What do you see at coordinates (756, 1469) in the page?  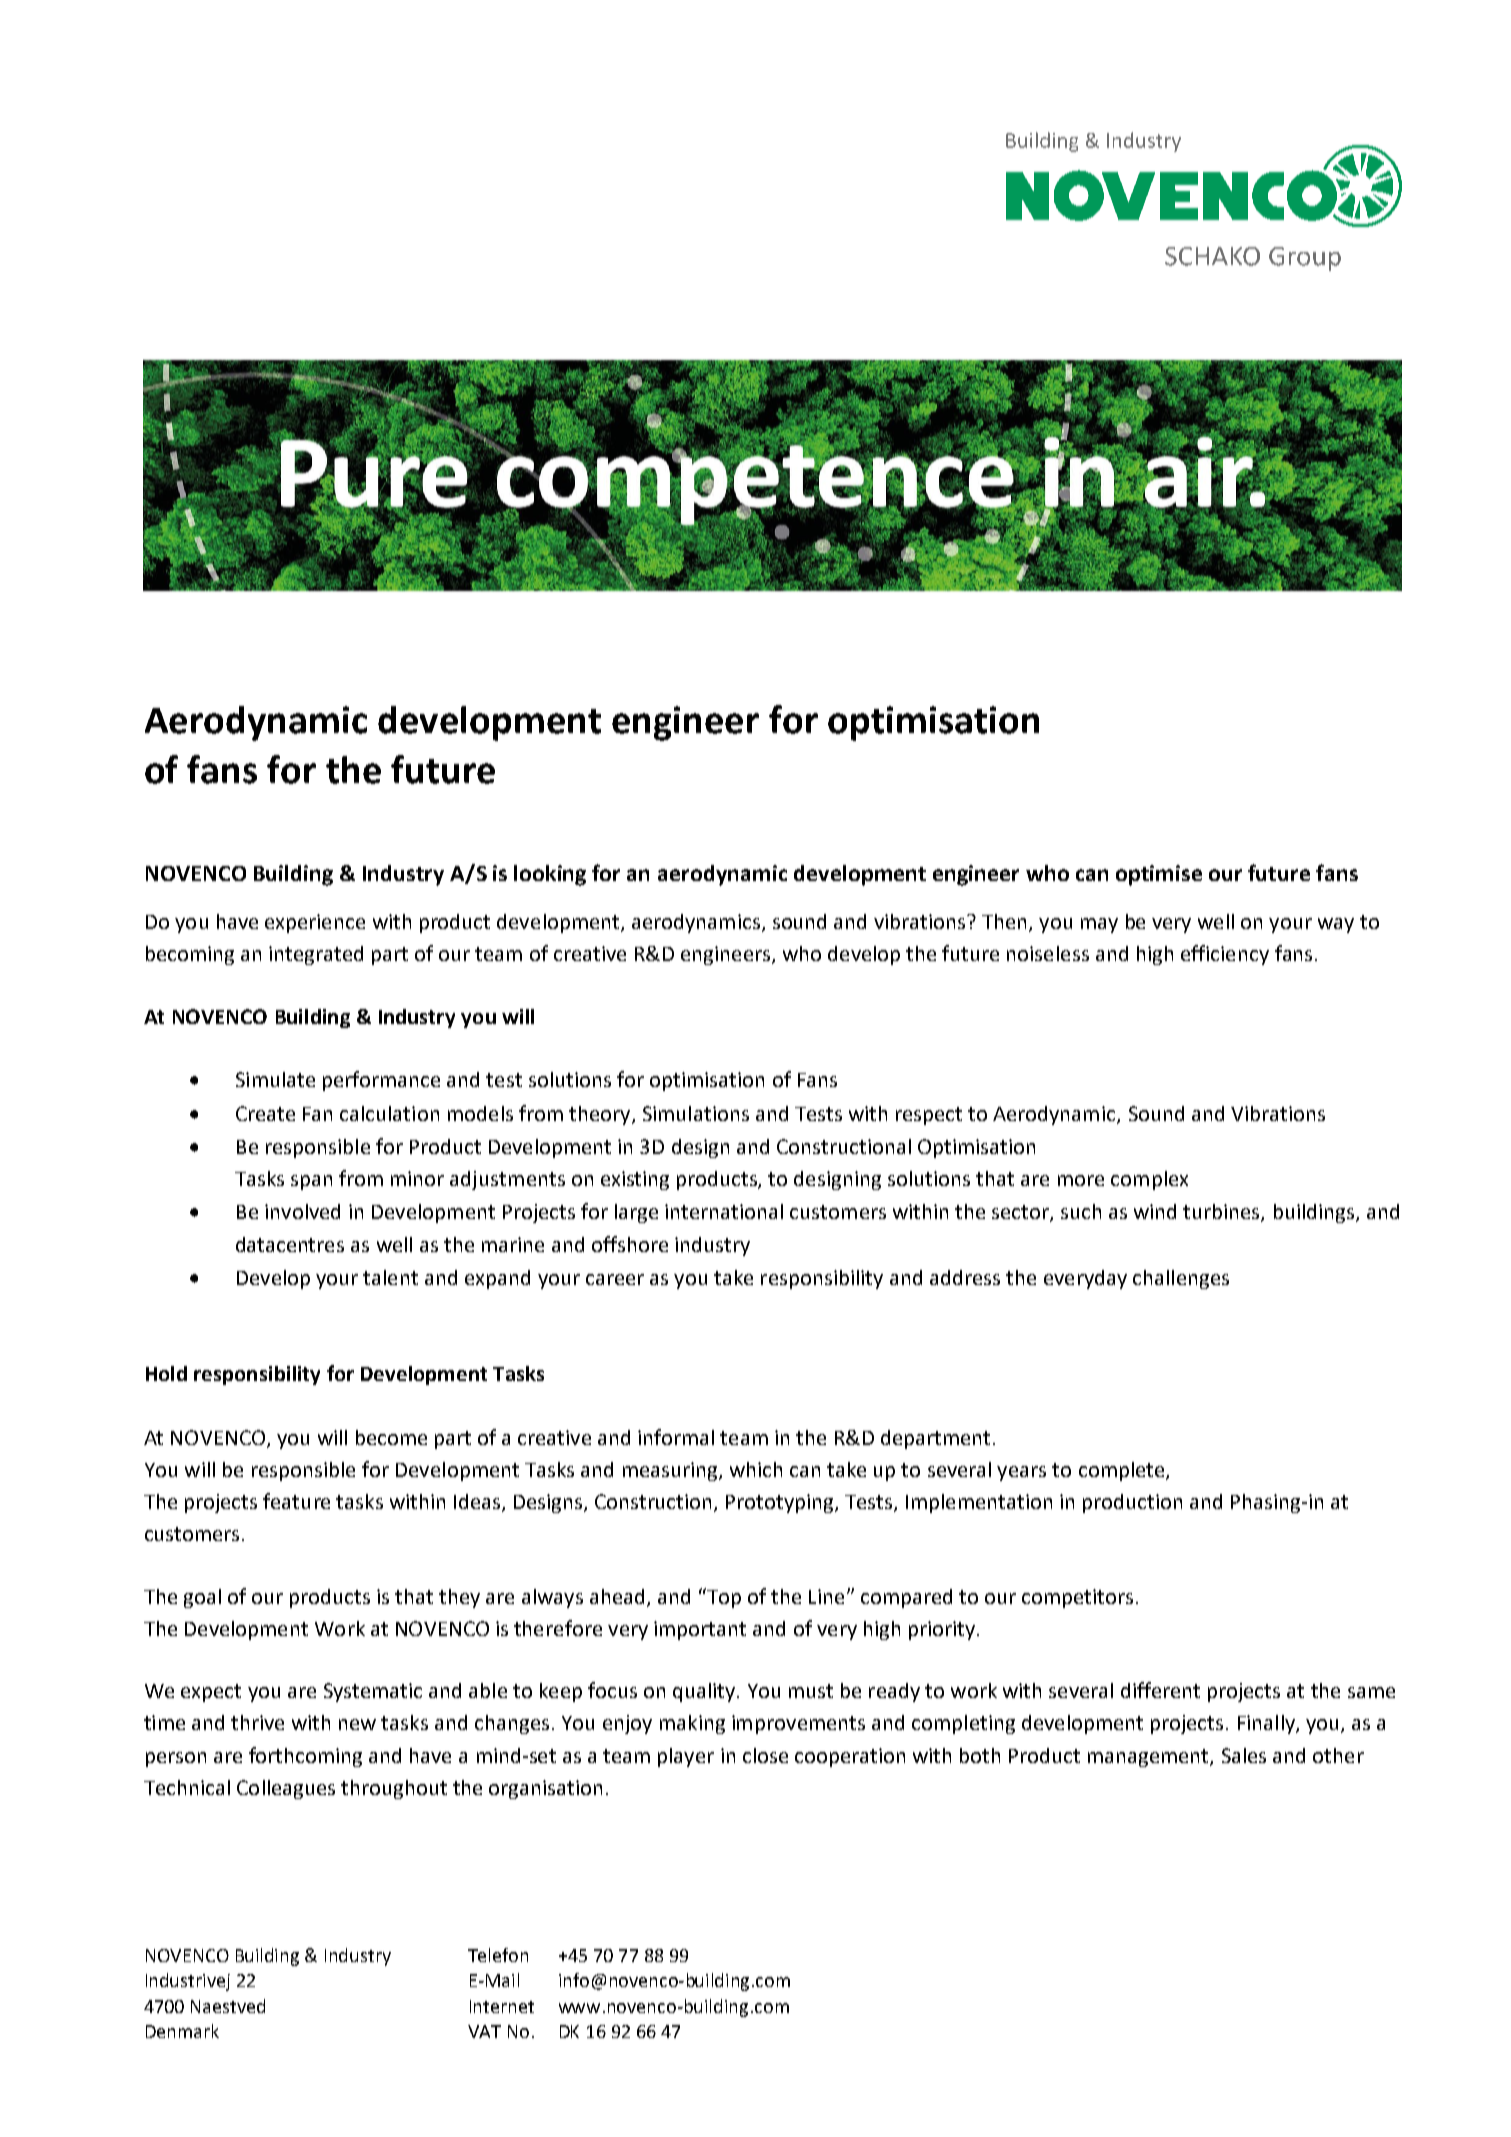 I see `which` at bounding box center [756, 1469].
